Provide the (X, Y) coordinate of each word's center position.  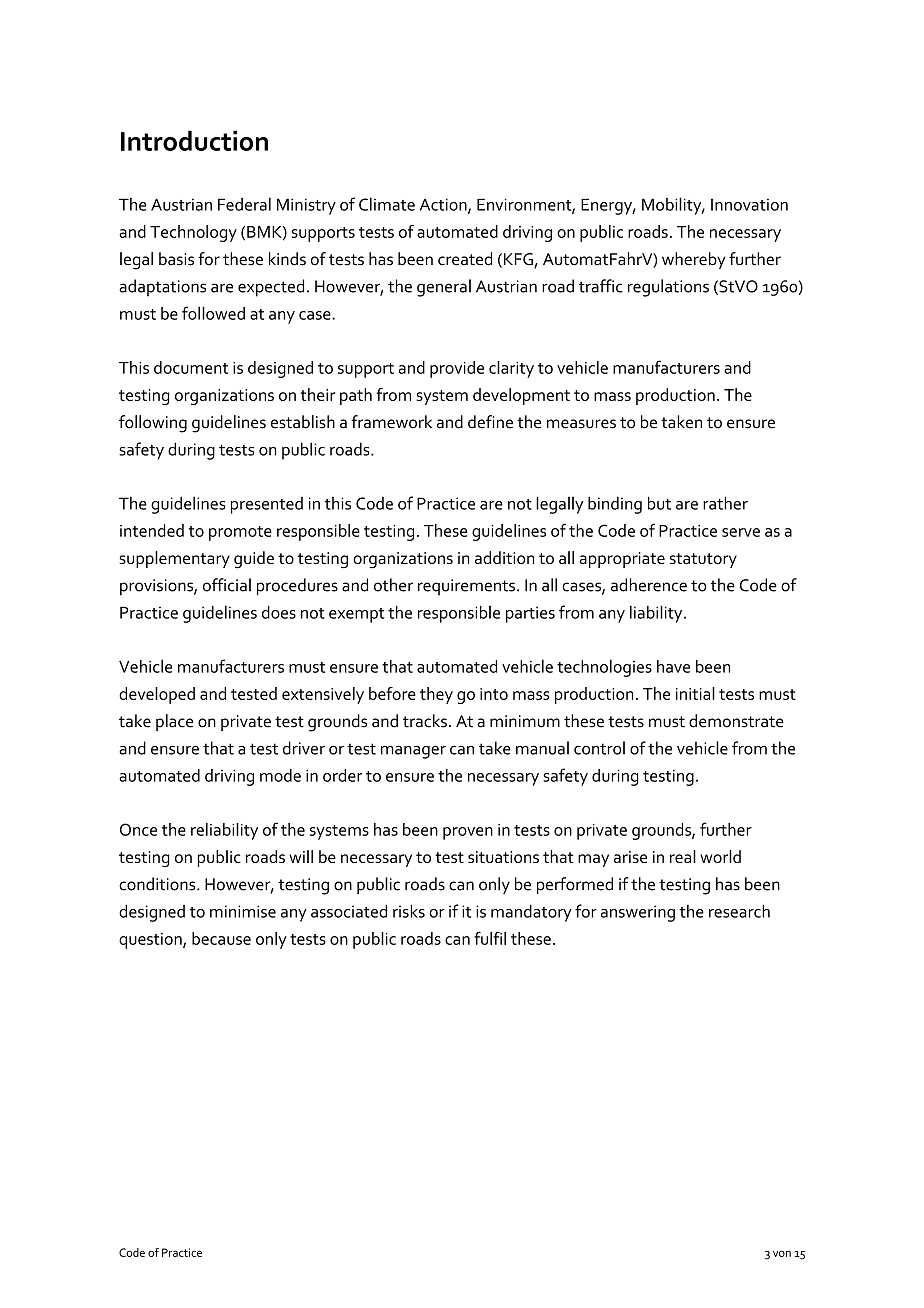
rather (725, 503)
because (221, 938)
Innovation (749, 204)
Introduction (194, 140)
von (782, 1253)
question (151, 941)
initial (695, 693)
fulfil (490, 938)
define (490, 422)
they (436, 695)
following (153, 424)
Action (444, 205)
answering (638, 913)
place (174, 722)
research (739, 911)
